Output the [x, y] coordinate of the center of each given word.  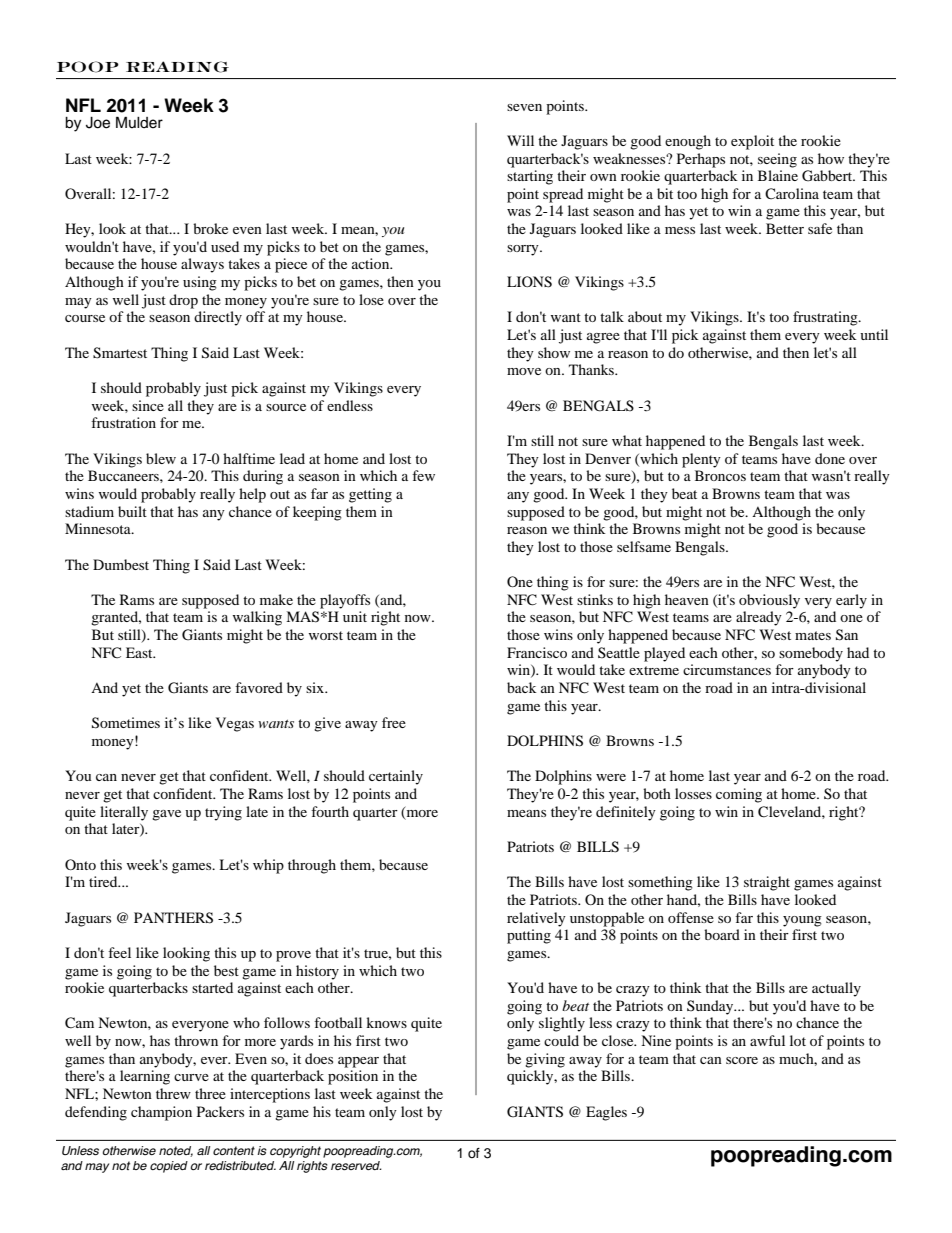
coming [739, 795]
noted [176, 1151]
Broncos [720, 475]
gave [166, 815]
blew [161, 458]
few [423, 475]
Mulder [139, 122]
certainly [396, 777]
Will [520, 140]
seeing [777, 160]
